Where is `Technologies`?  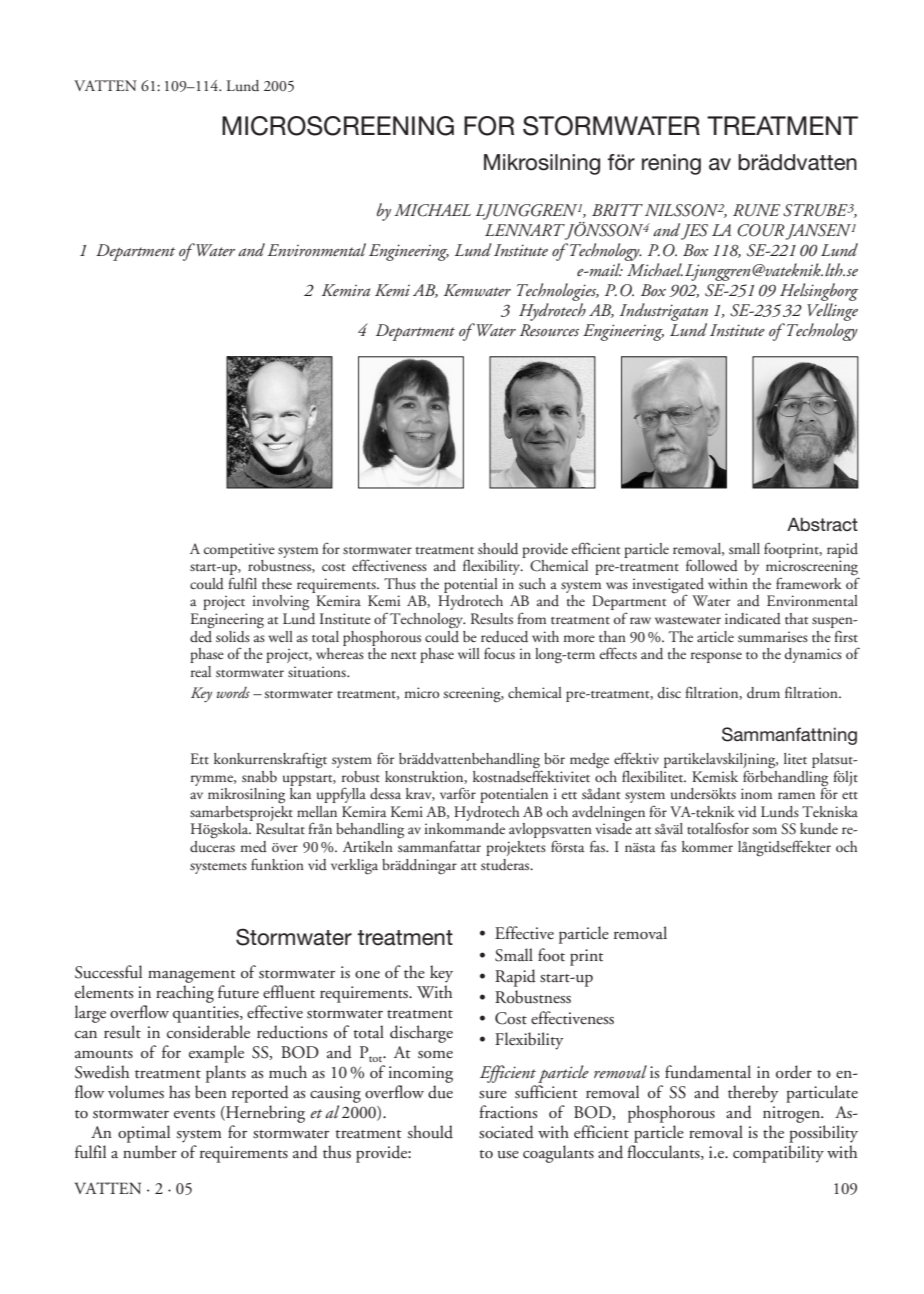 Technologies is located at coordinates (558, 292).
